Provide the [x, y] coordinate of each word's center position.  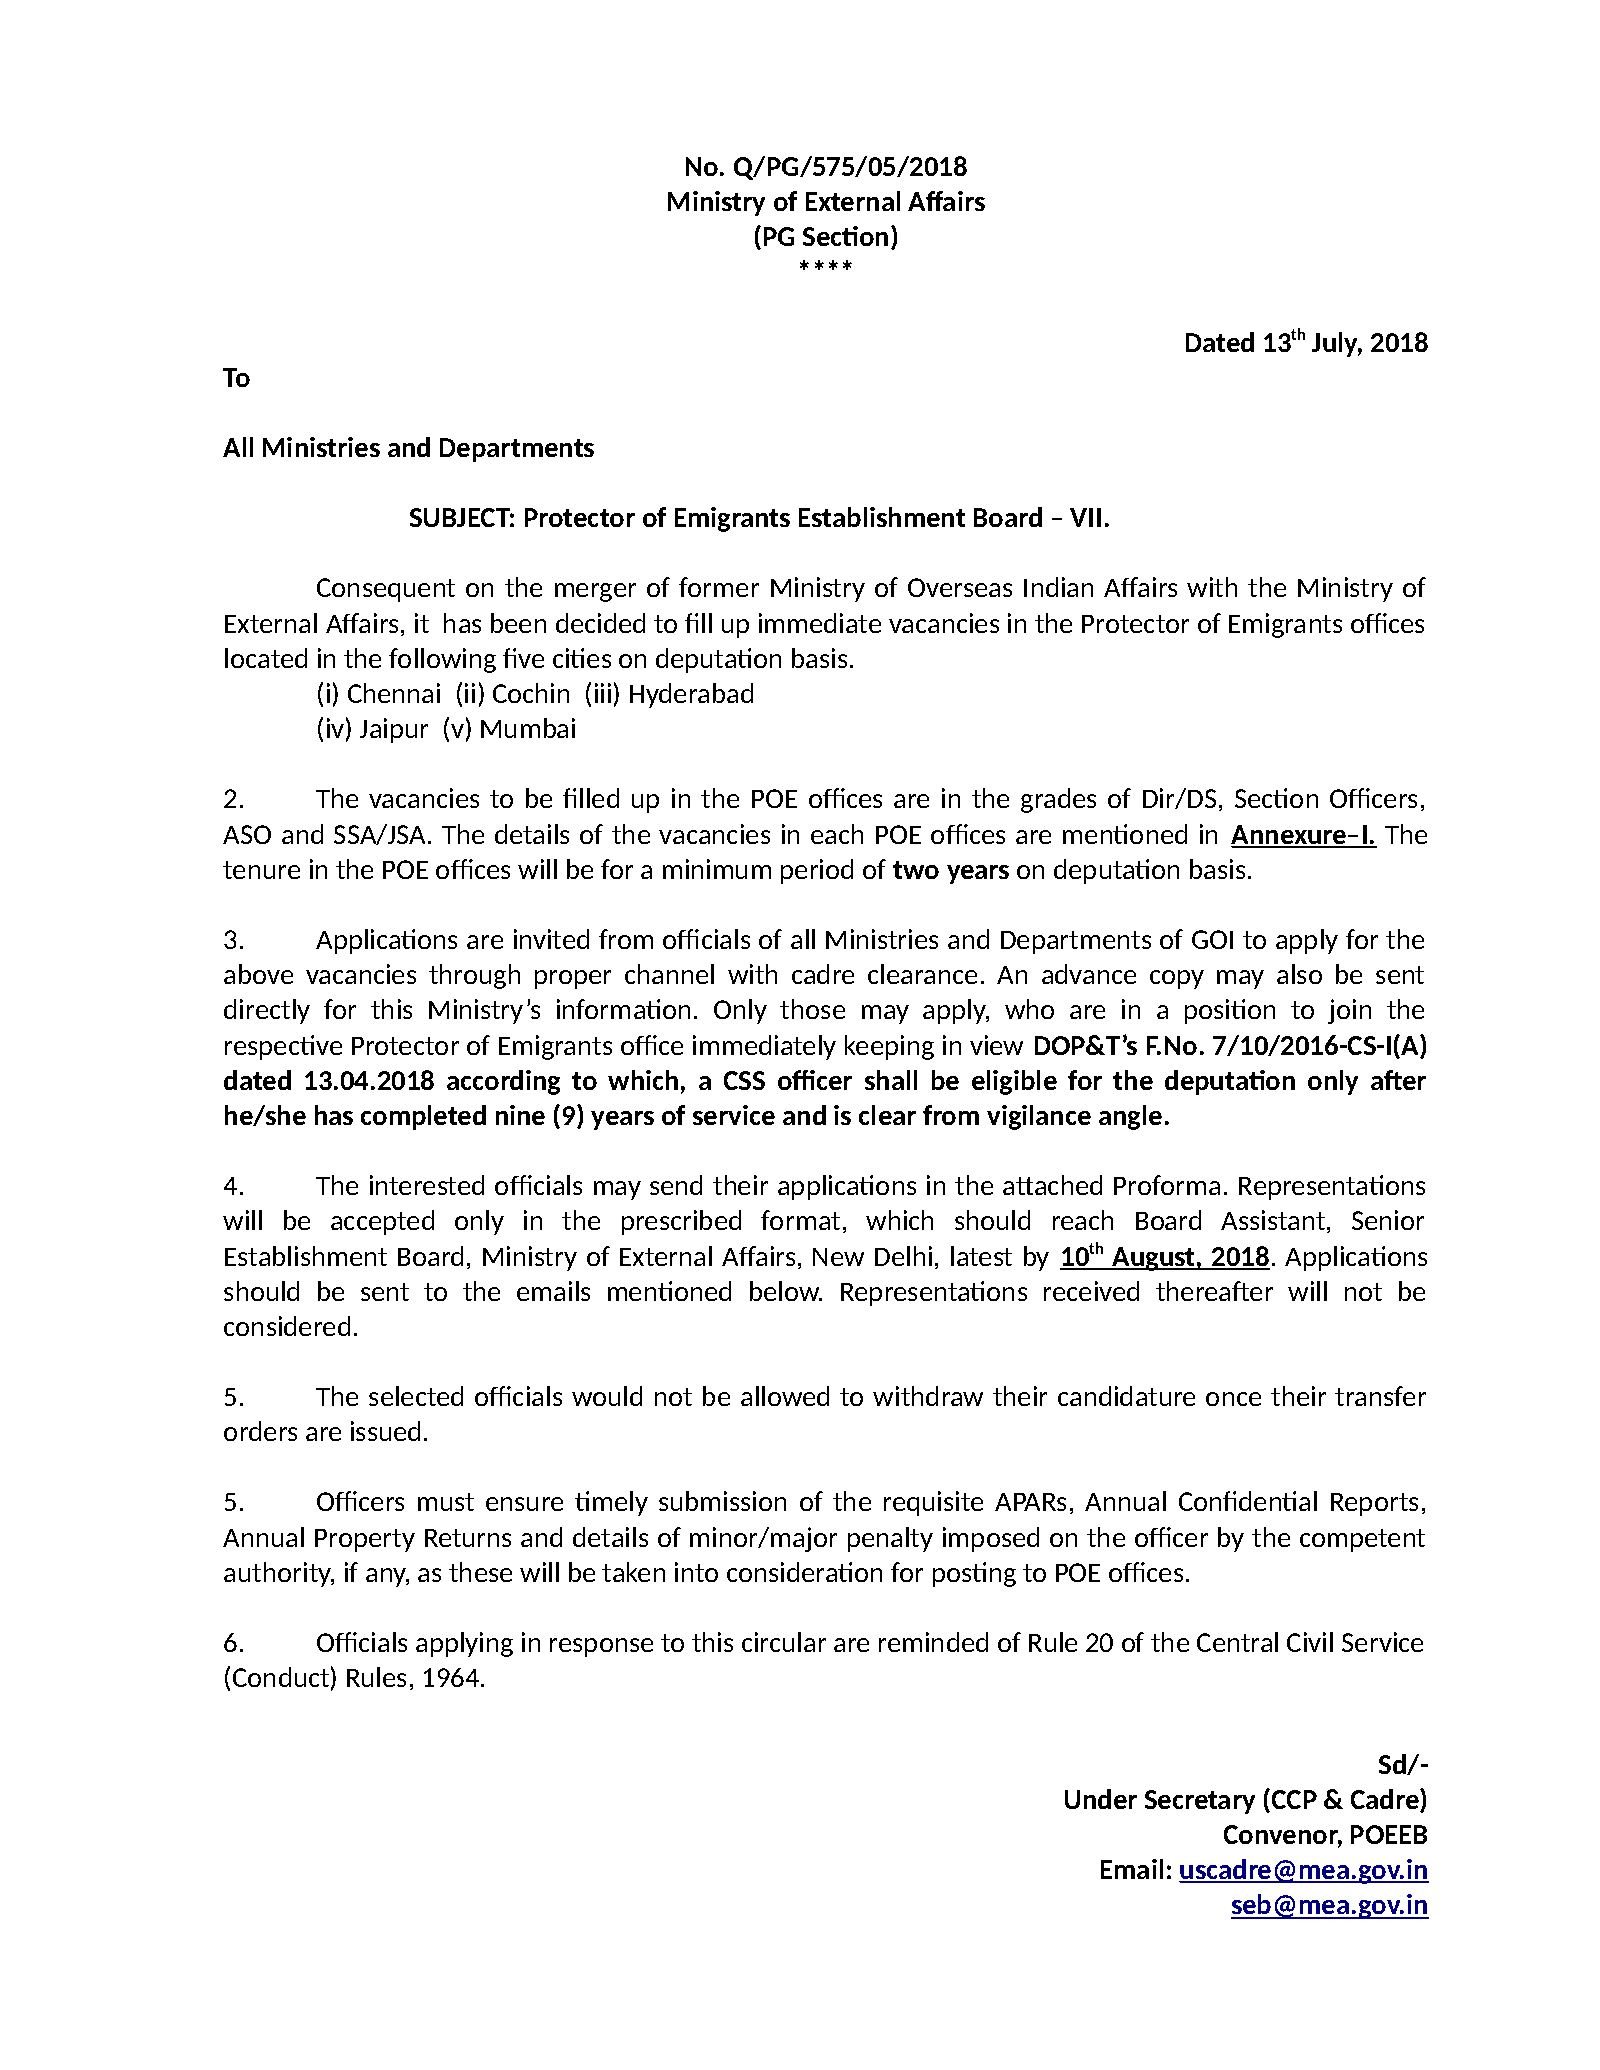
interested [427, 1185]
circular [784, 1642]
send [676, 1185]
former [719, 587]
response [601, 1647]
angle [1130, 1117]
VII [1085, 517]
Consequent [386, 590]
